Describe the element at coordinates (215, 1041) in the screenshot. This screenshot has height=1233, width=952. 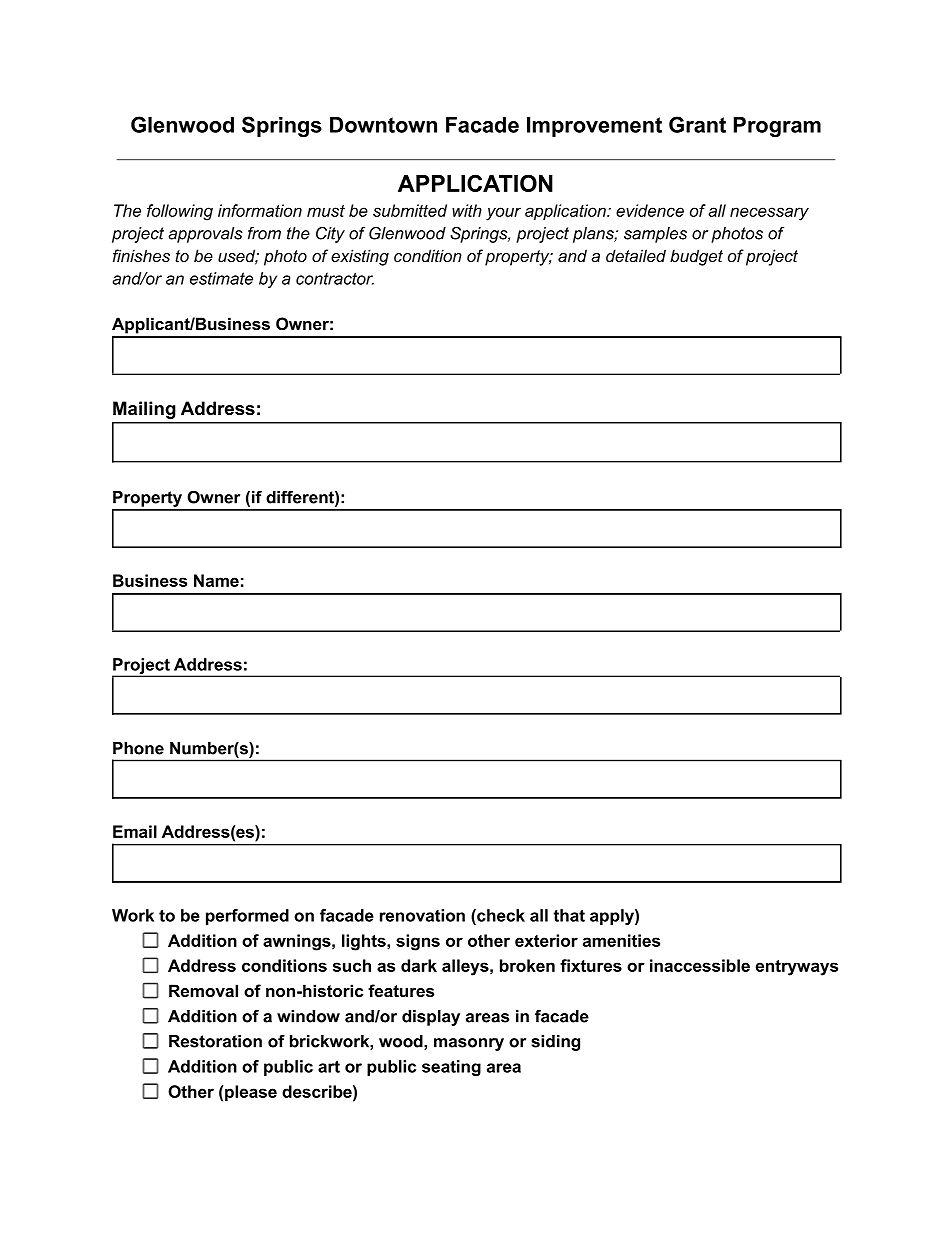
I see `Restoration` at that location.
